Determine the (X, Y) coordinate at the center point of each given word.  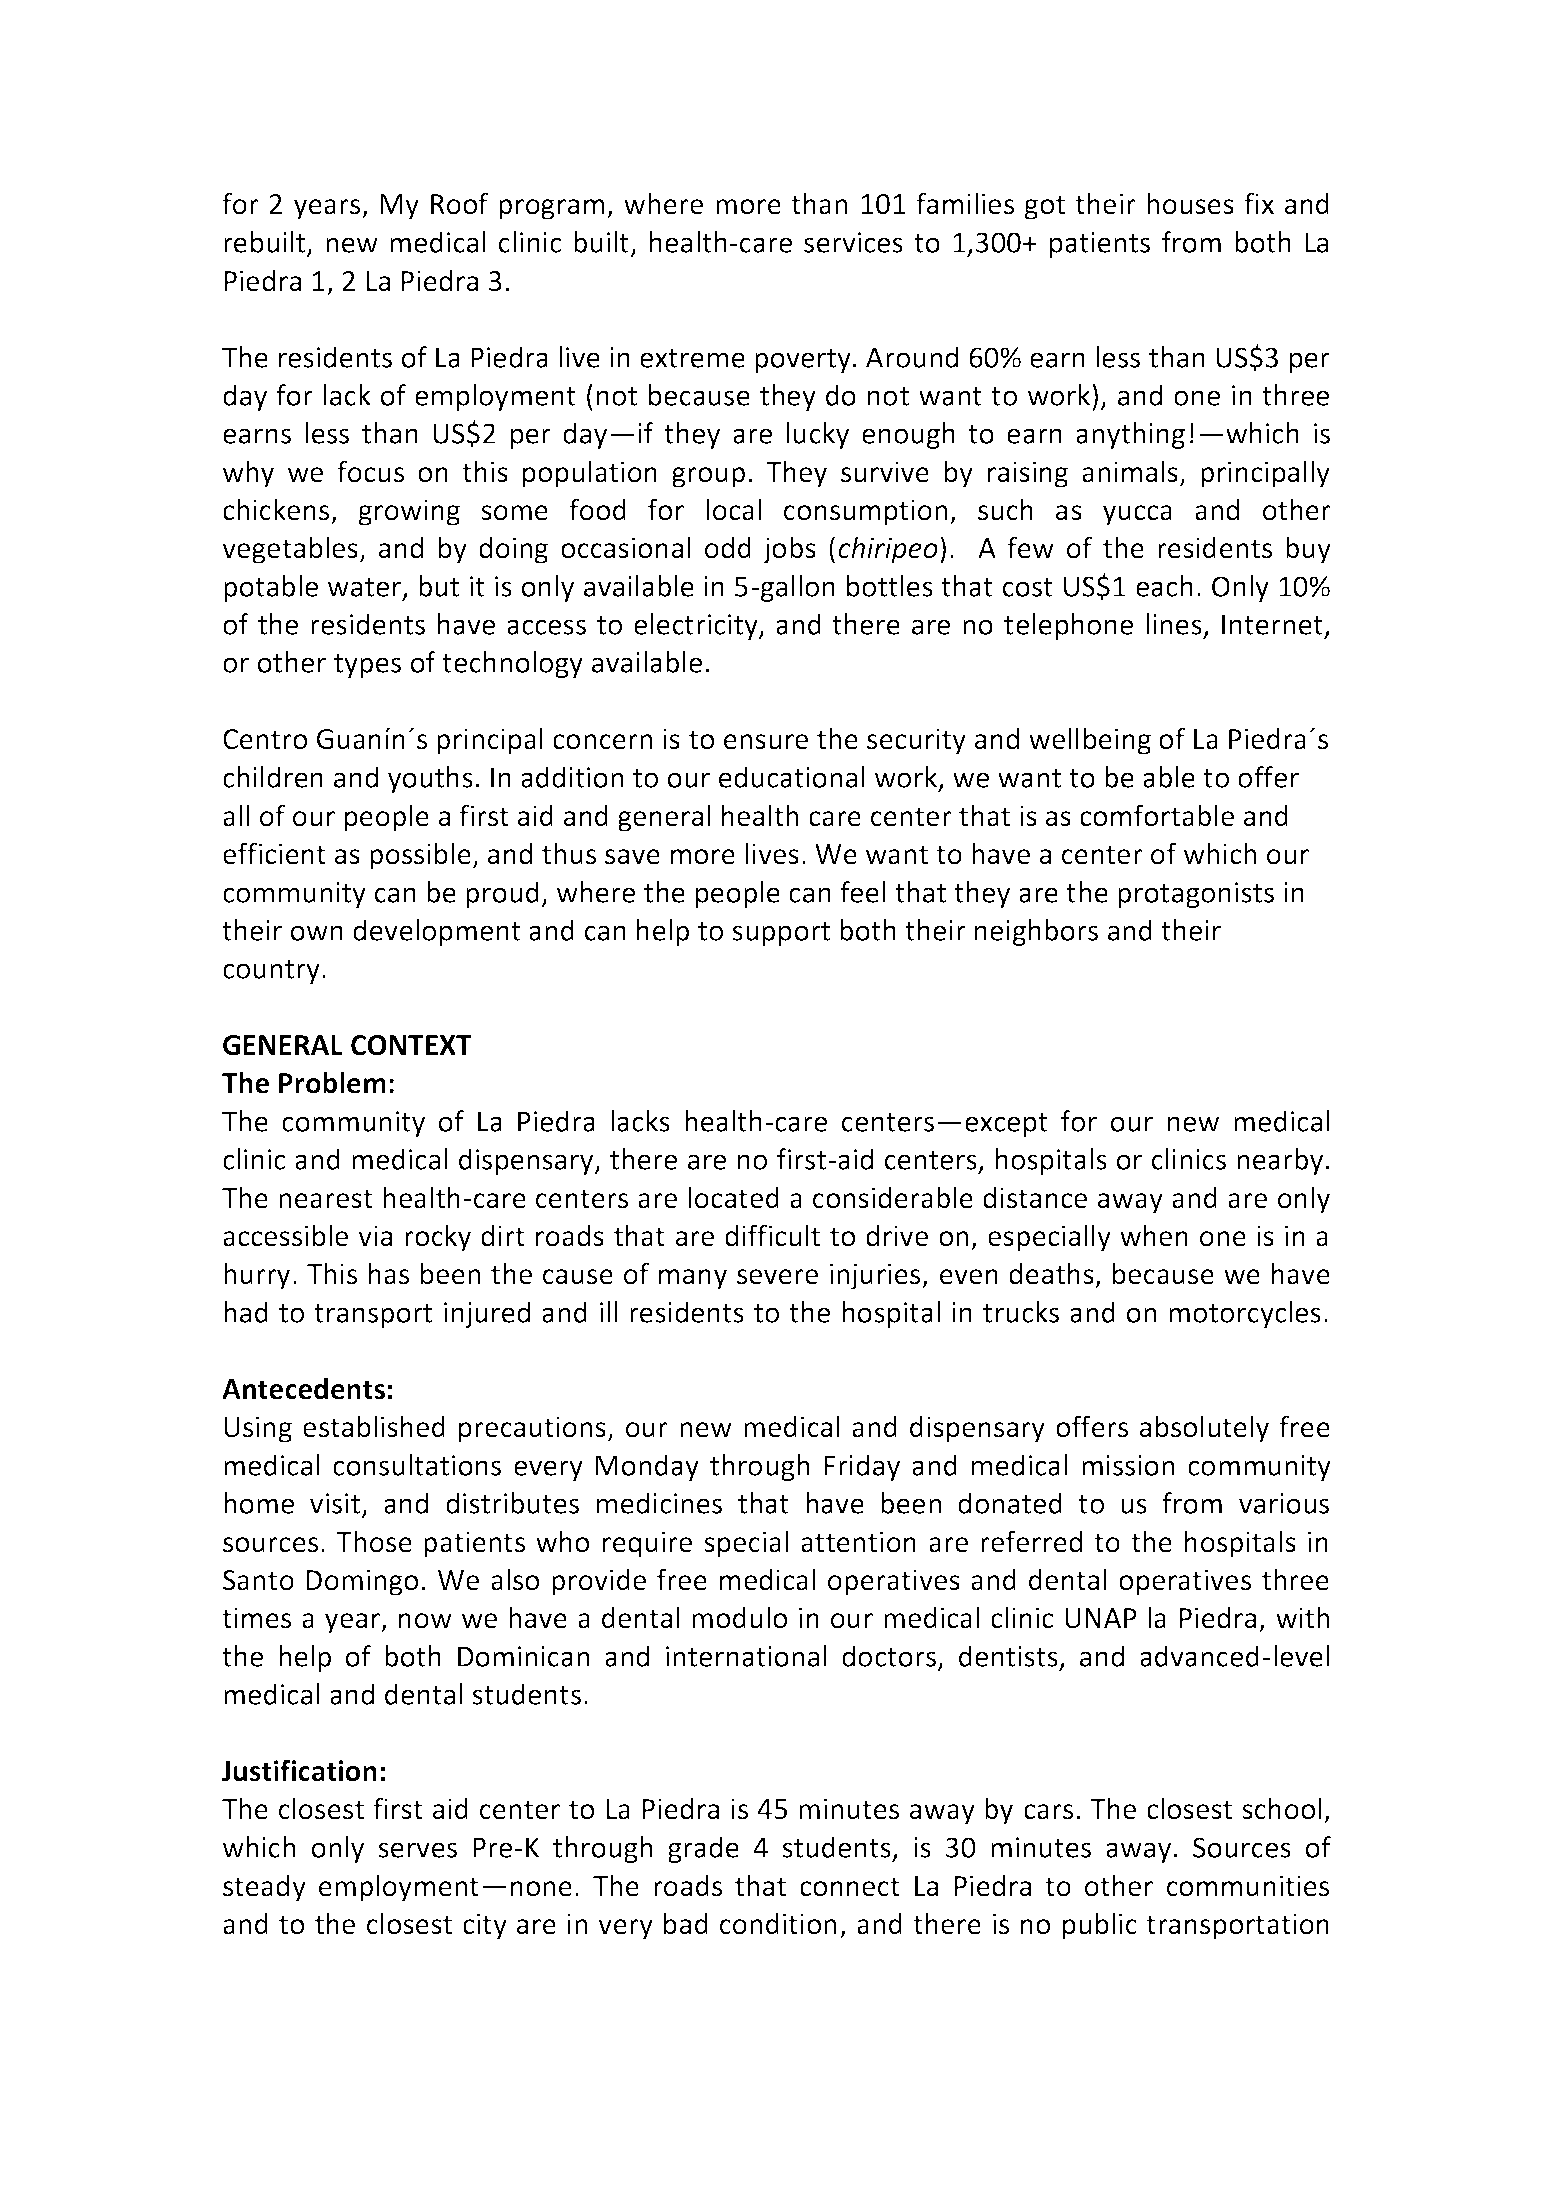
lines (1175, 625)
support (781, 934)
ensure (766, 742)
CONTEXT (411, 1045)
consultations (417, 1465)
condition (778, 1924)
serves (417, 1850)
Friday (862, 1467)
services (853, 242)
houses (1190, 203)
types (367, 666)
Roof (459, 203)
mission (1128, 1465)
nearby (1280, 1161)
